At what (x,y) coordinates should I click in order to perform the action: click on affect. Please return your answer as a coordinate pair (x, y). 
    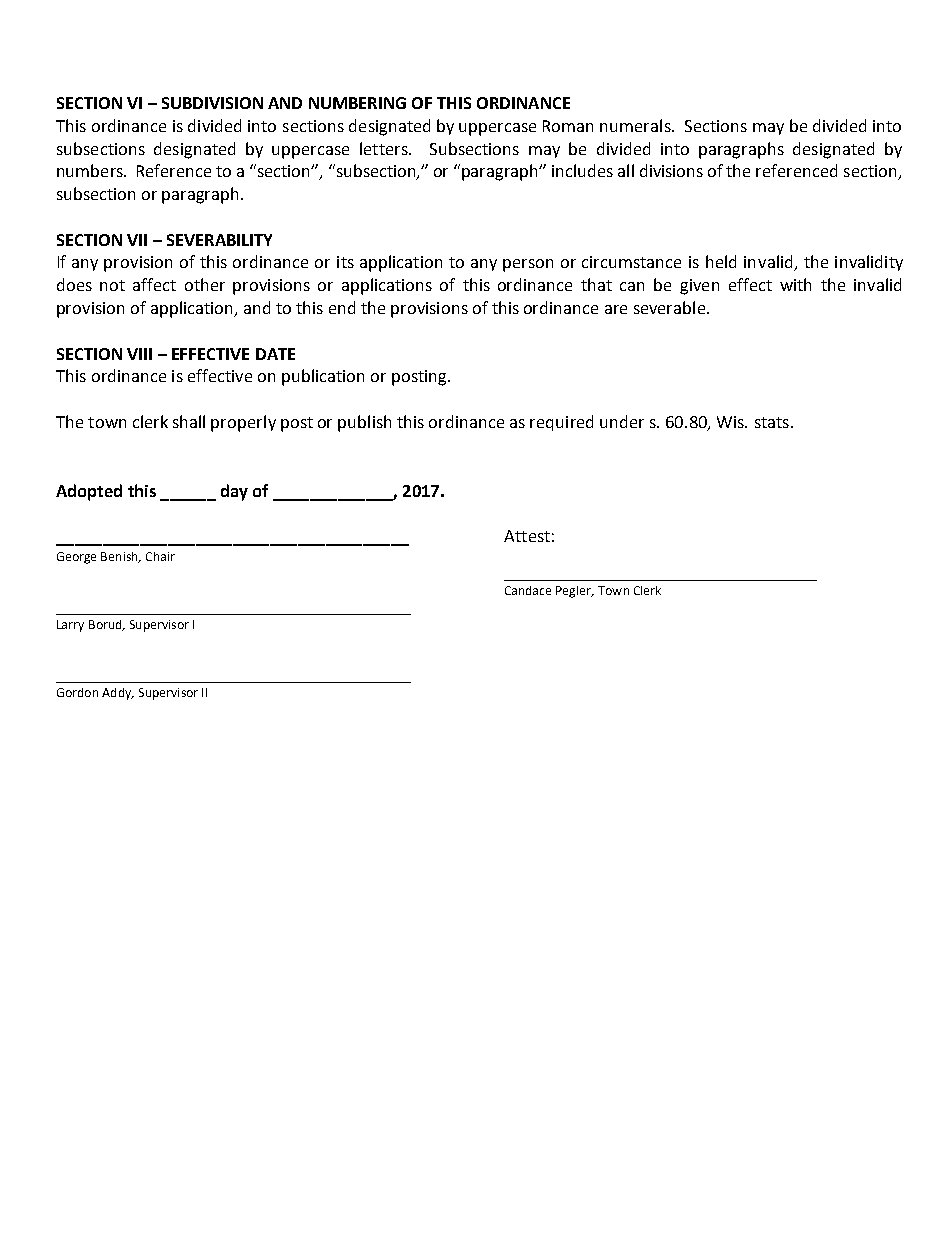
    Looking at the image, I should click on (154, 284).
